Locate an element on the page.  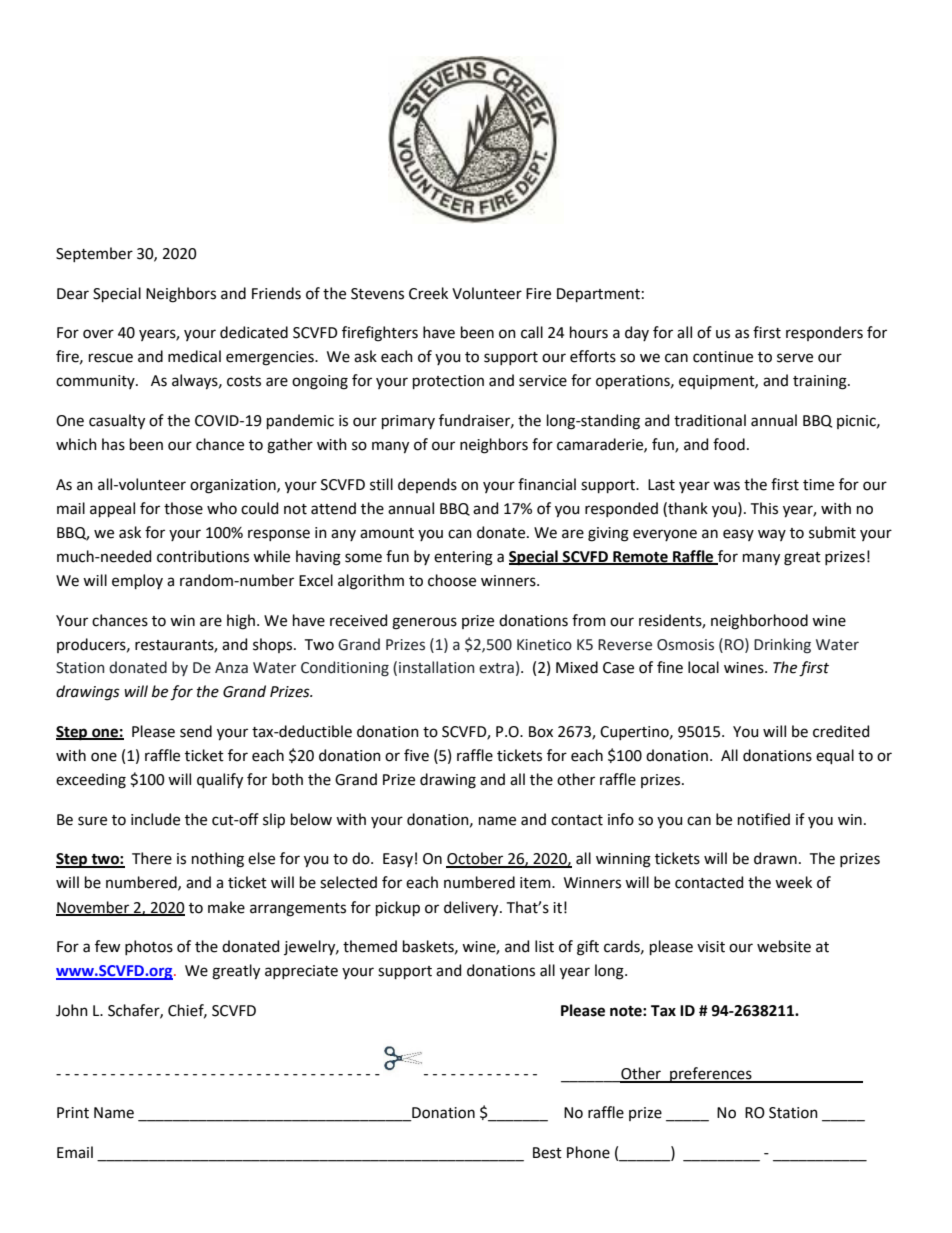
There is located at coordinates (152, 858).
